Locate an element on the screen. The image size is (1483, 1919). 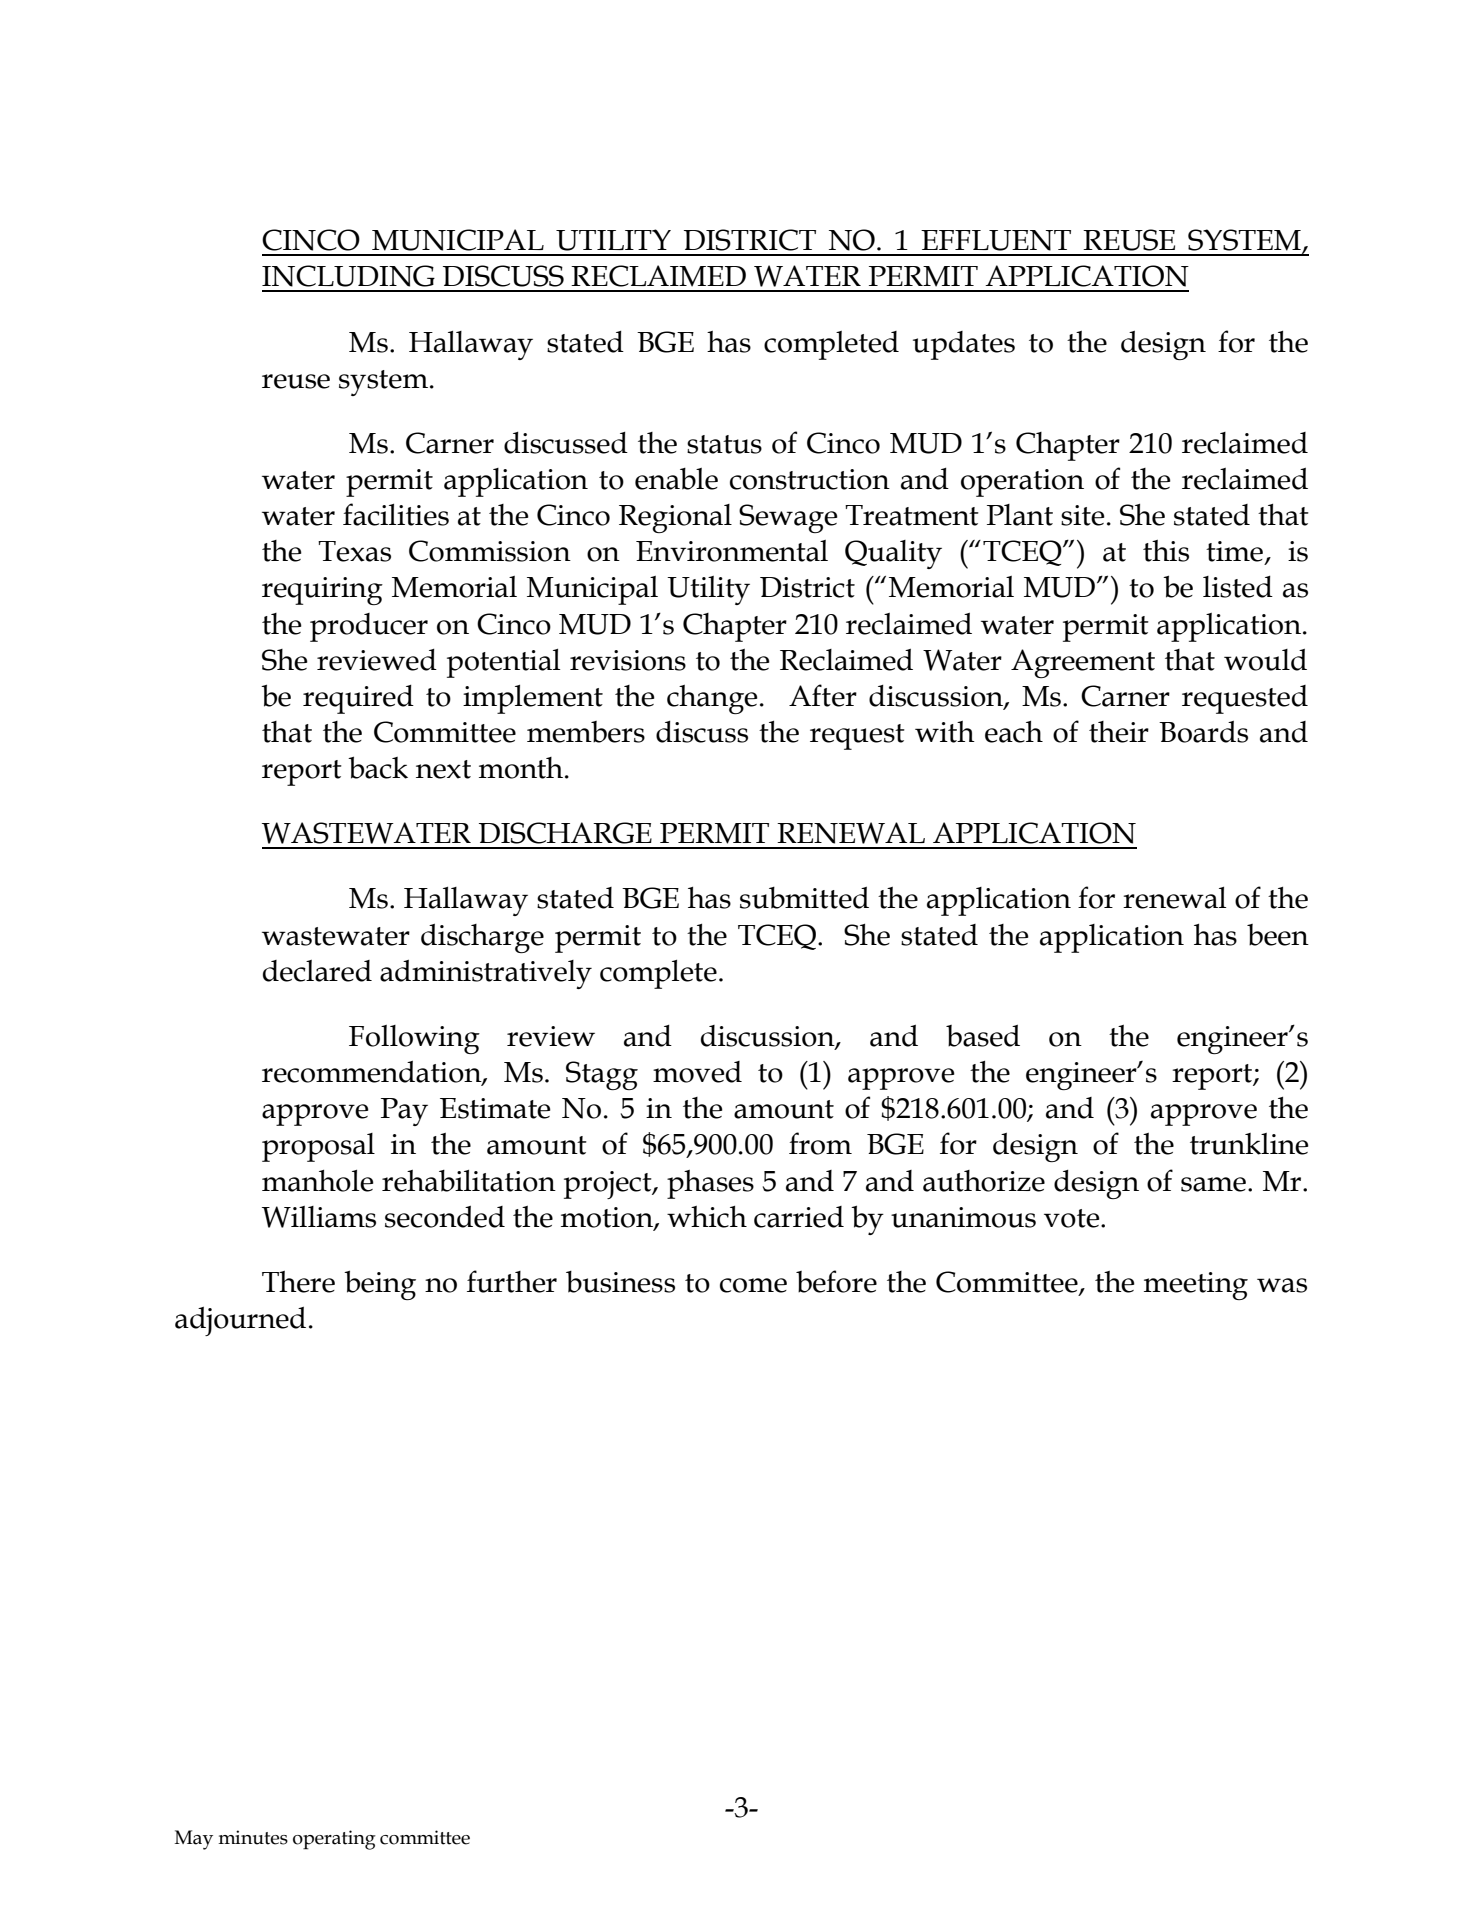
operating is located at coordinates (334, 1840).
